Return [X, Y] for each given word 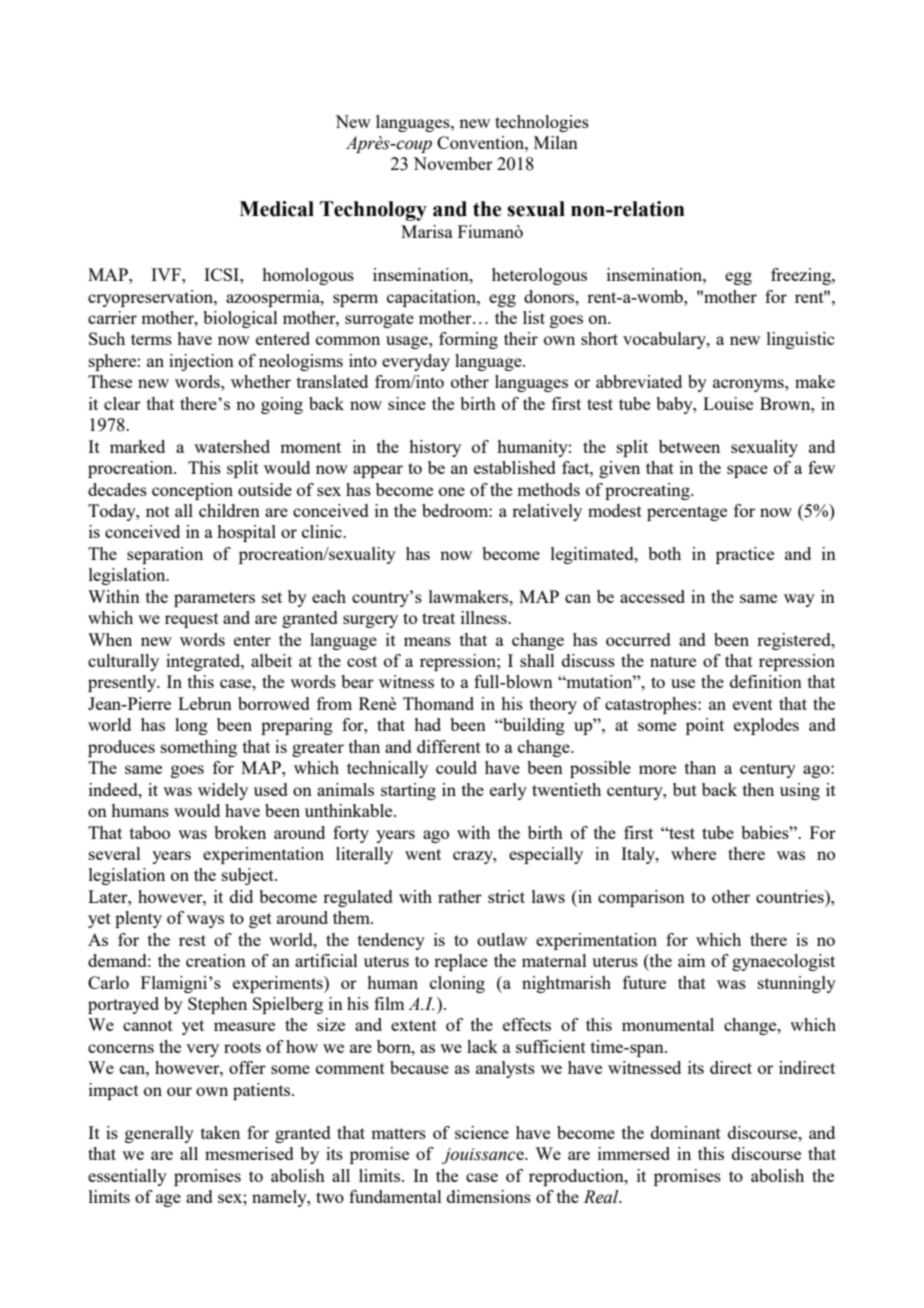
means [427, 641]
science [482, 1132]
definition [766, 681]
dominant [686, 1132]
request [192, 620]
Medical [276, 209]
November [453, 163]
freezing [802, 276]
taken [220, 1132]
